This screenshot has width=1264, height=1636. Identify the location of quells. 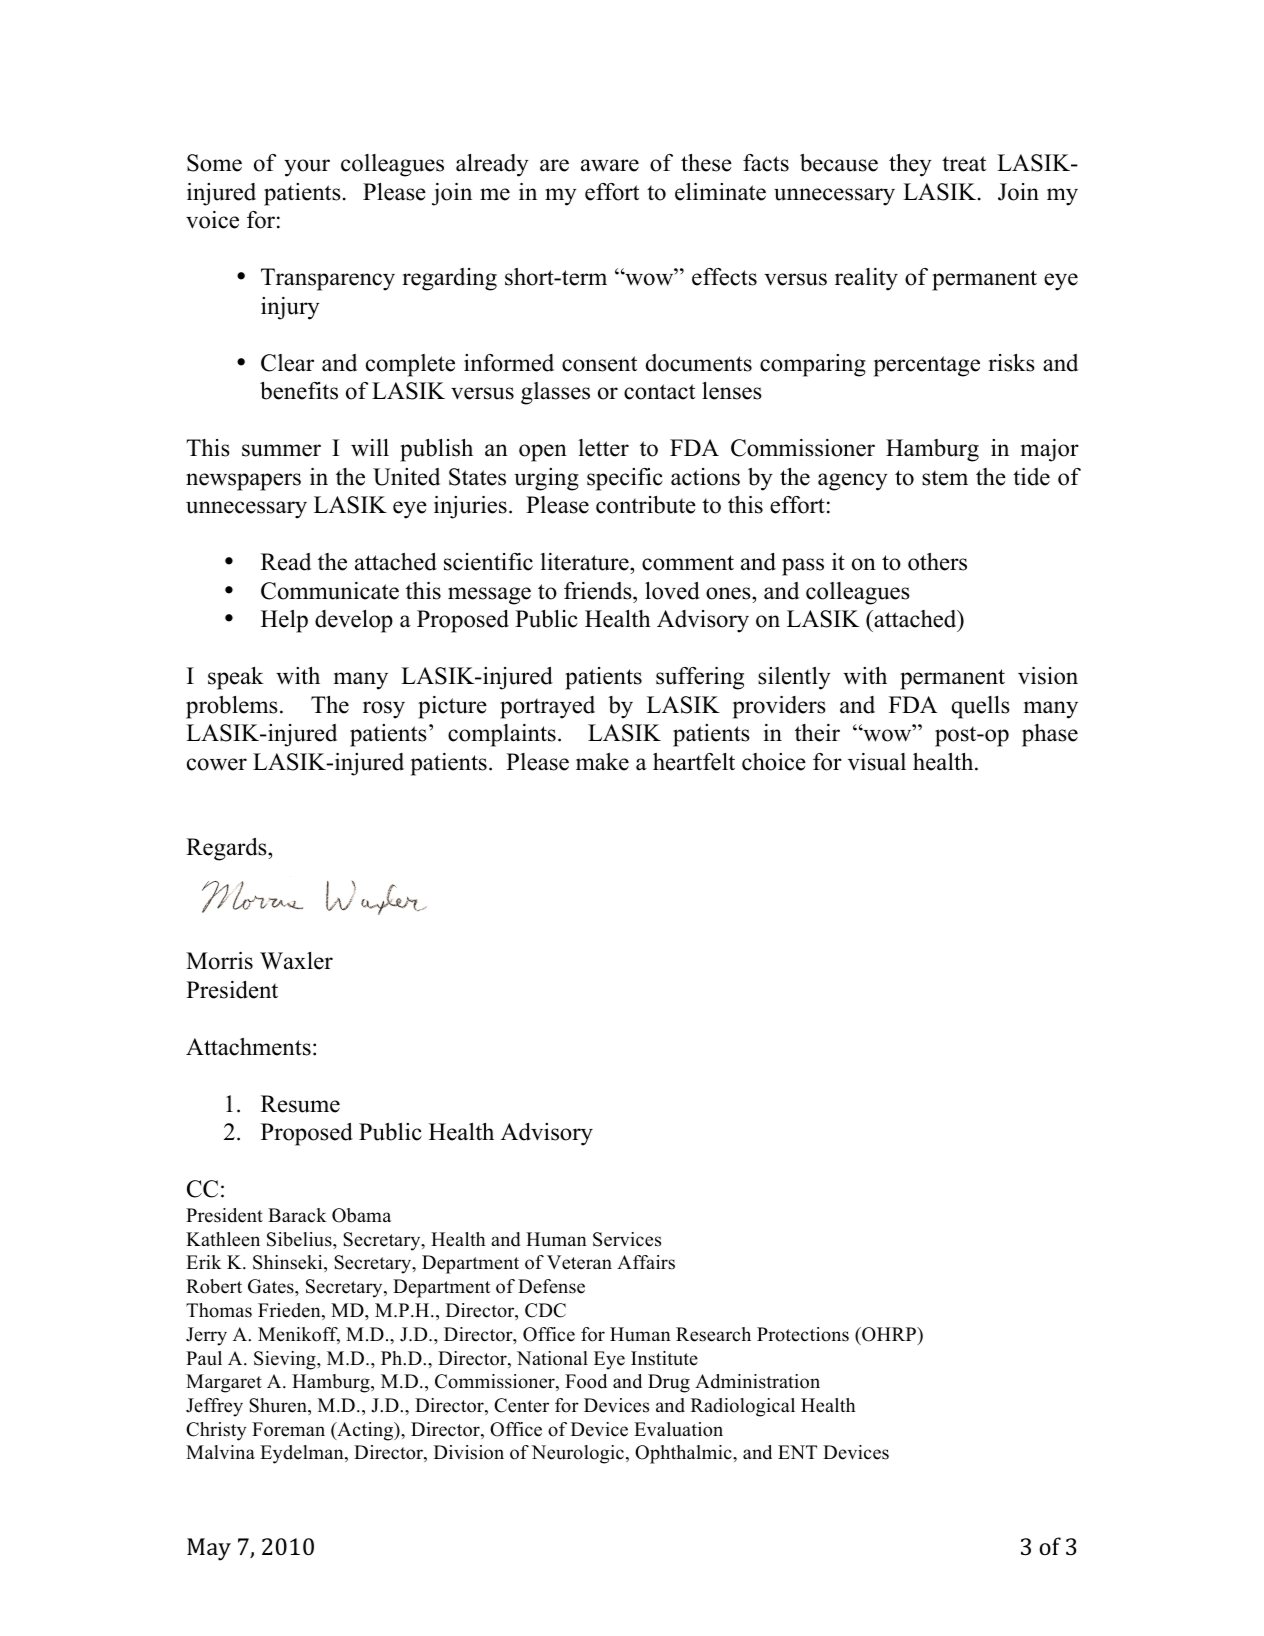
(981, 707).
